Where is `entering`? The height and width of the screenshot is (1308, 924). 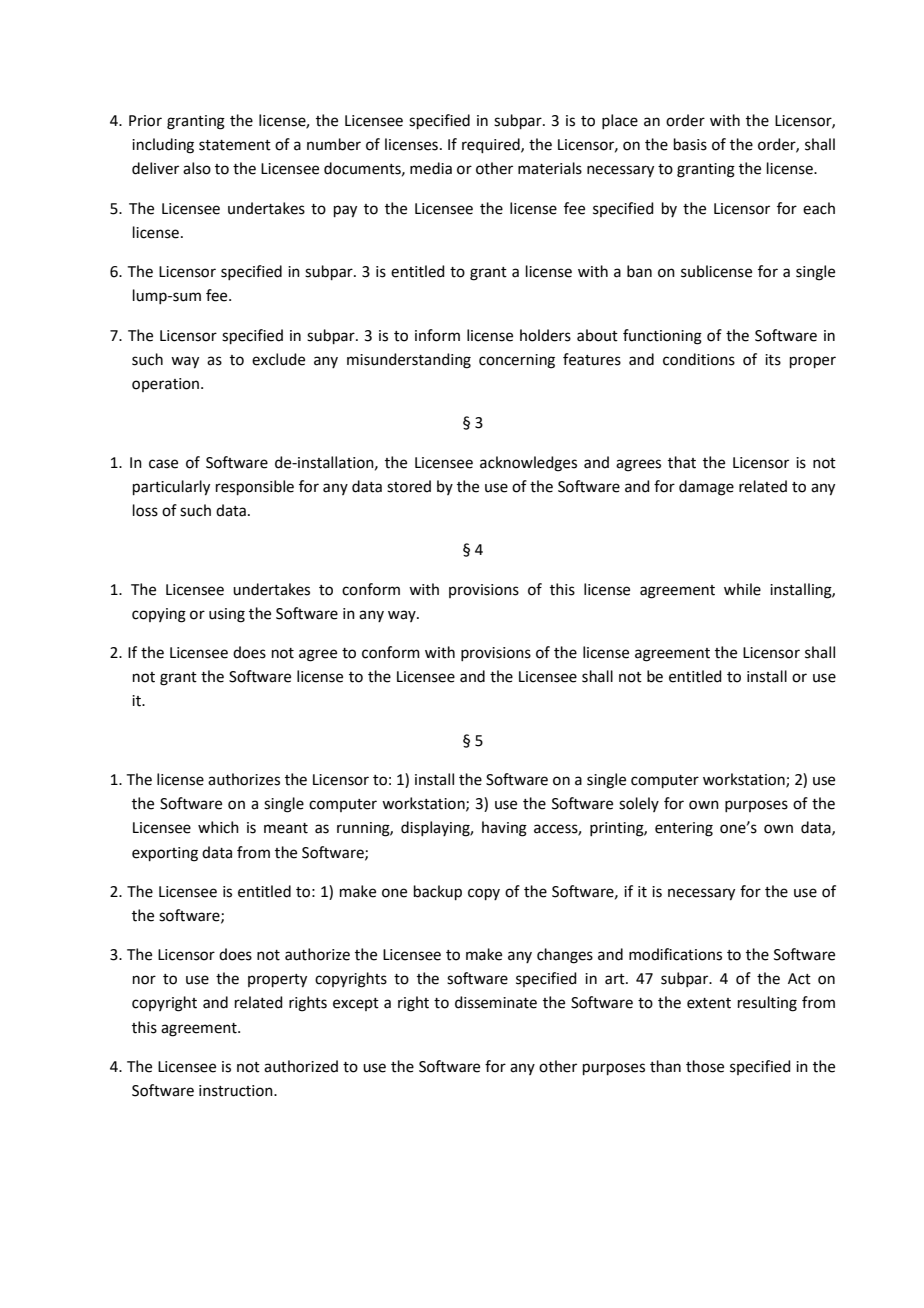
entering is located at coordinates (684, 829).
